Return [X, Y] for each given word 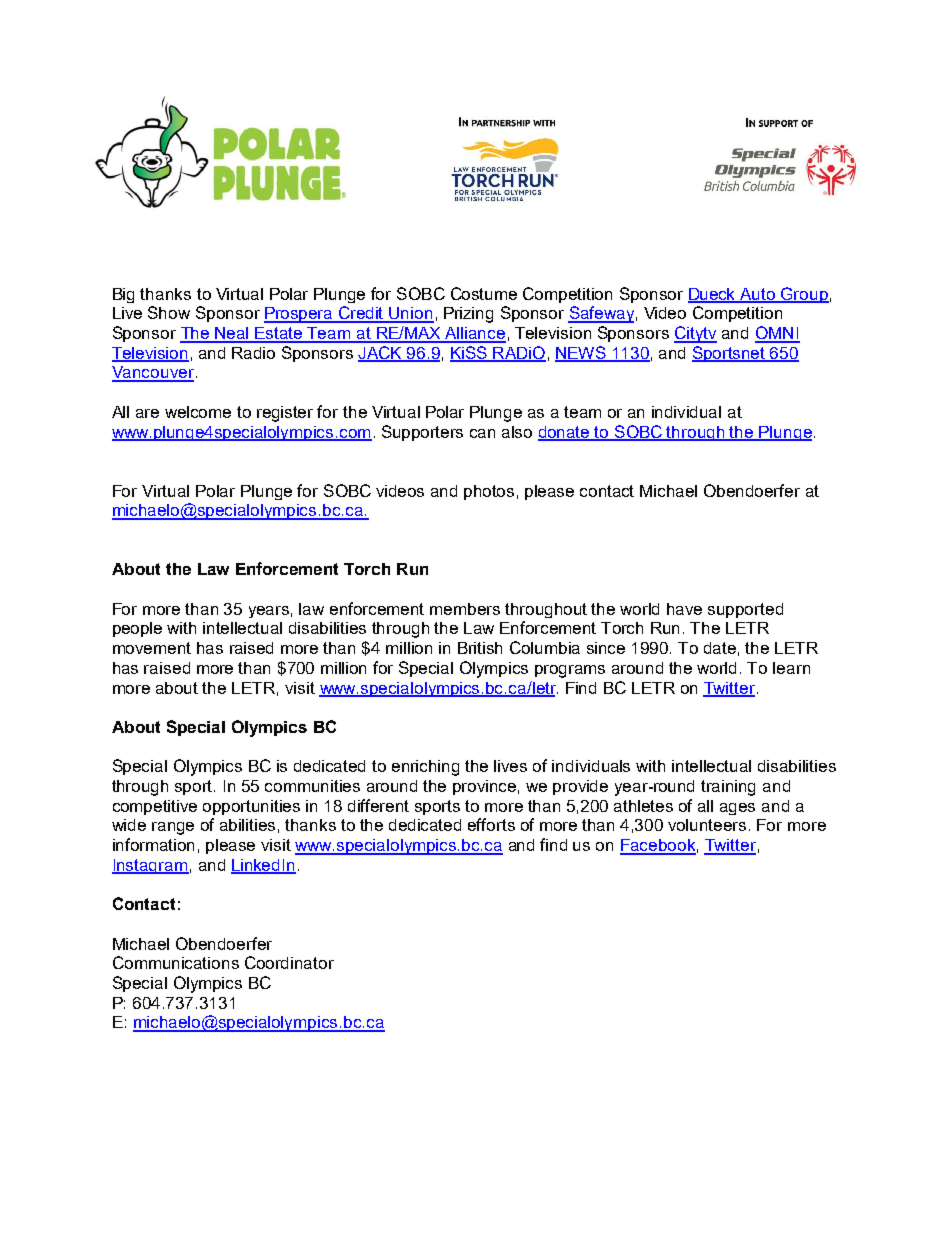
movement [152, 648]
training [728, 788]
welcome [198, 412]
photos [489, 492]
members [465, 609]
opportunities [251, 807]
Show [169, 312]
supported [745, 610]
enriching [425, 768]
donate [565, 433]
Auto [758, 295]
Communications [176, 962]
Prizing [468, 315]
